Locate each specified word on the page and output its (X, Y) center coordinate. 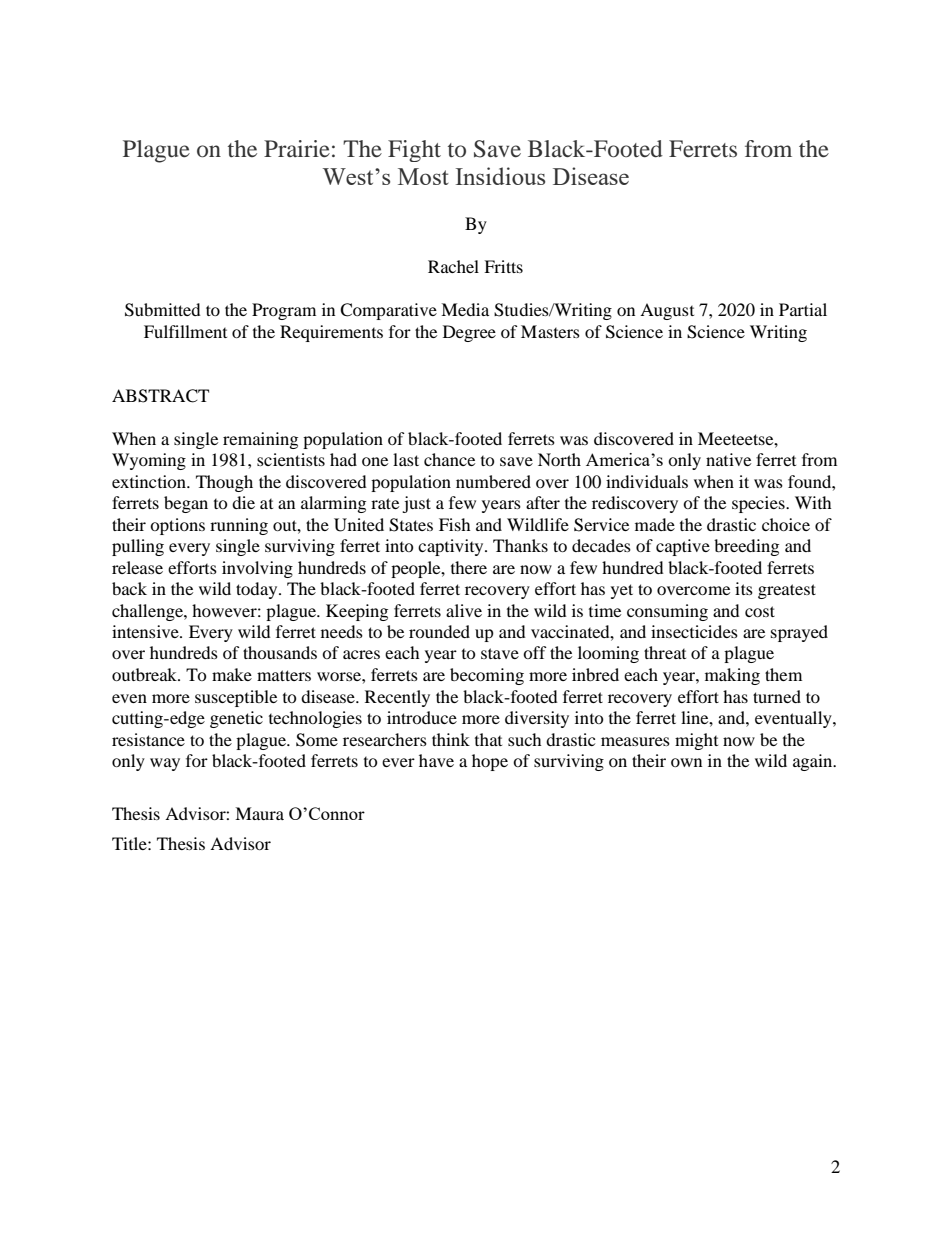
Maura (259, 813)
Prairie (297, 148)
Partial (803, 309)
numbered (493, 481)
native (728, 459)
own (686, 762)
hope (490, 762)
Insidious (500, 176)
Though (224, 483)
